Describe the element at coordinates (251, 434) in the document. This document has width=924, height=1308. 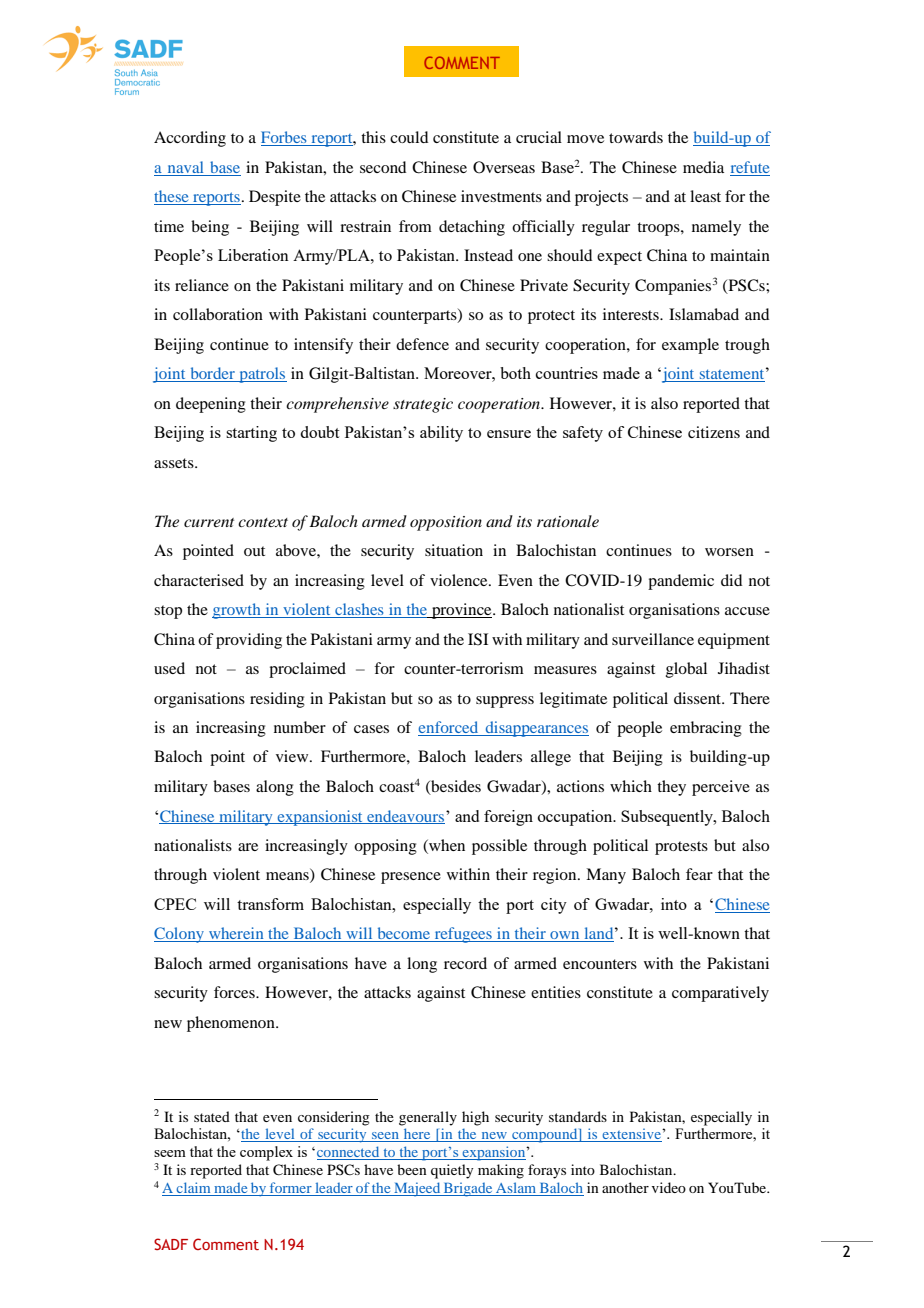
I see `starting` at that location.
